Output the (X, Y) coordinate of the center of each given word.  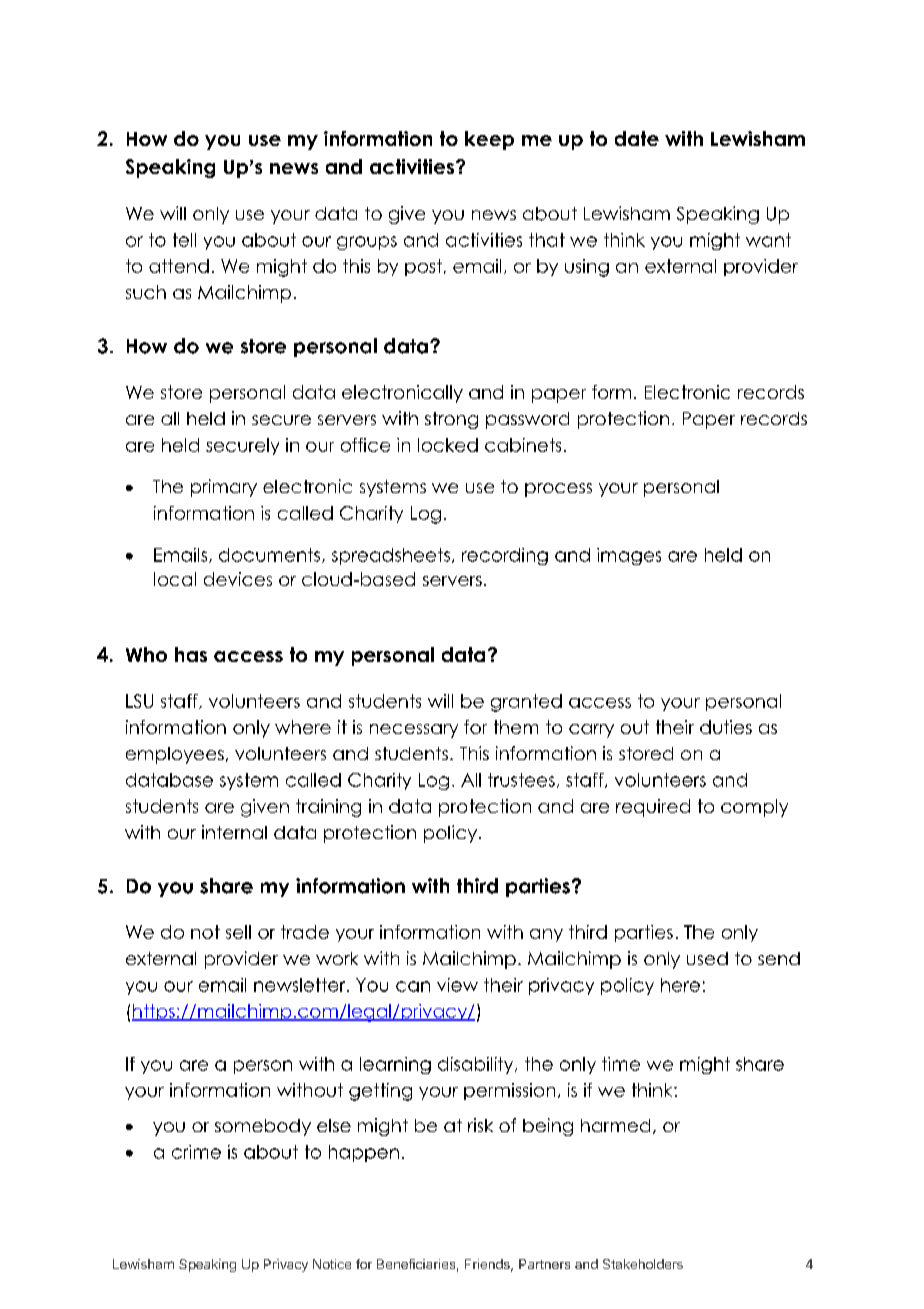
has (191, 654)
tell (184, 240)
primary (224, 488)
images (629, 556)
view (457, 985)
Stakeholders (643, 1264)
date (637, 138)
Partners (544, 1264)
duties (726, 727)
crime (196, 1152)
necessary (414, 731)
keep (489, 140)
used (707, 958)
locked (448, 445)
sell (238, 932)
